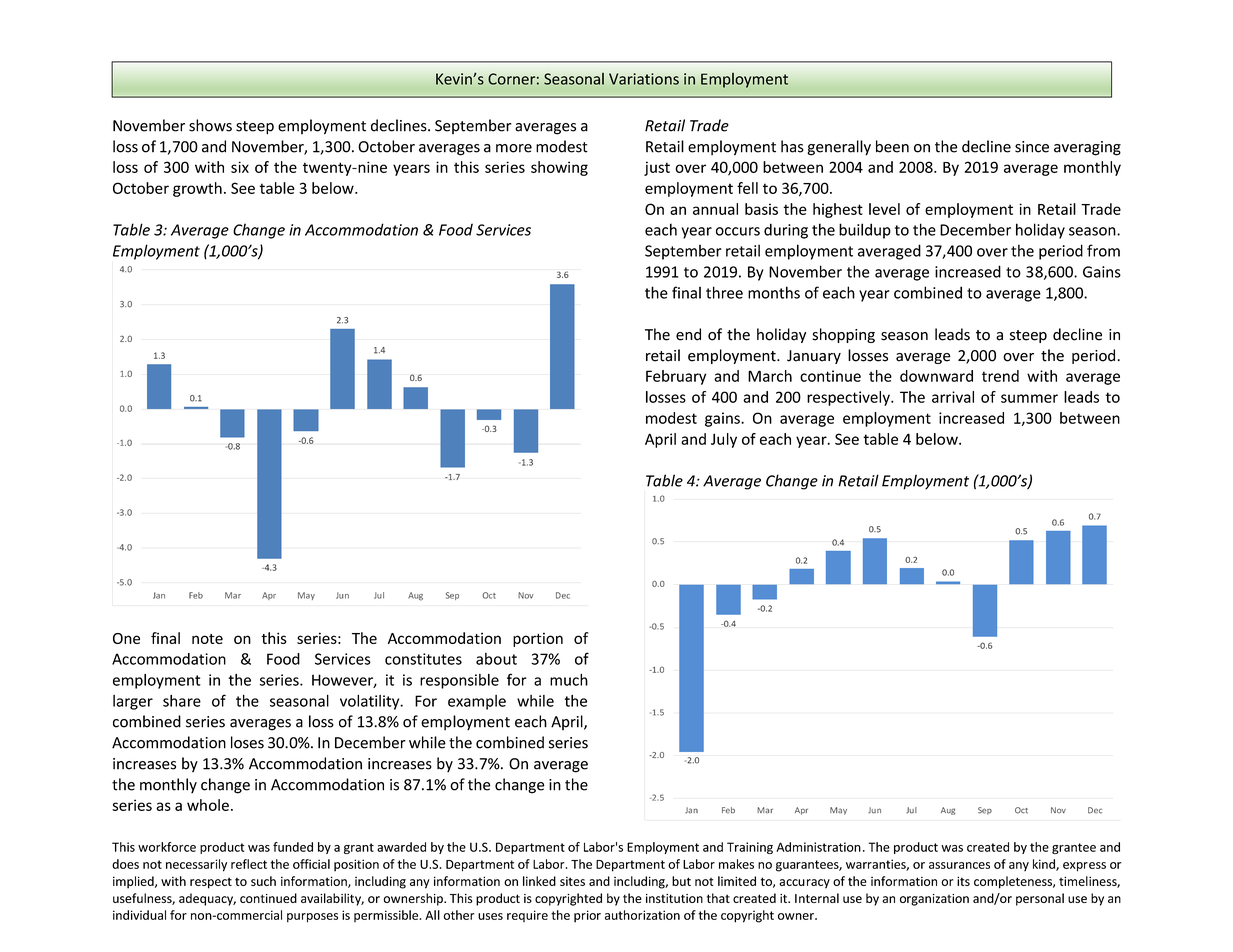  Describe the element at coordinates (644, 79) in the document. I see `Variations` at that location.
